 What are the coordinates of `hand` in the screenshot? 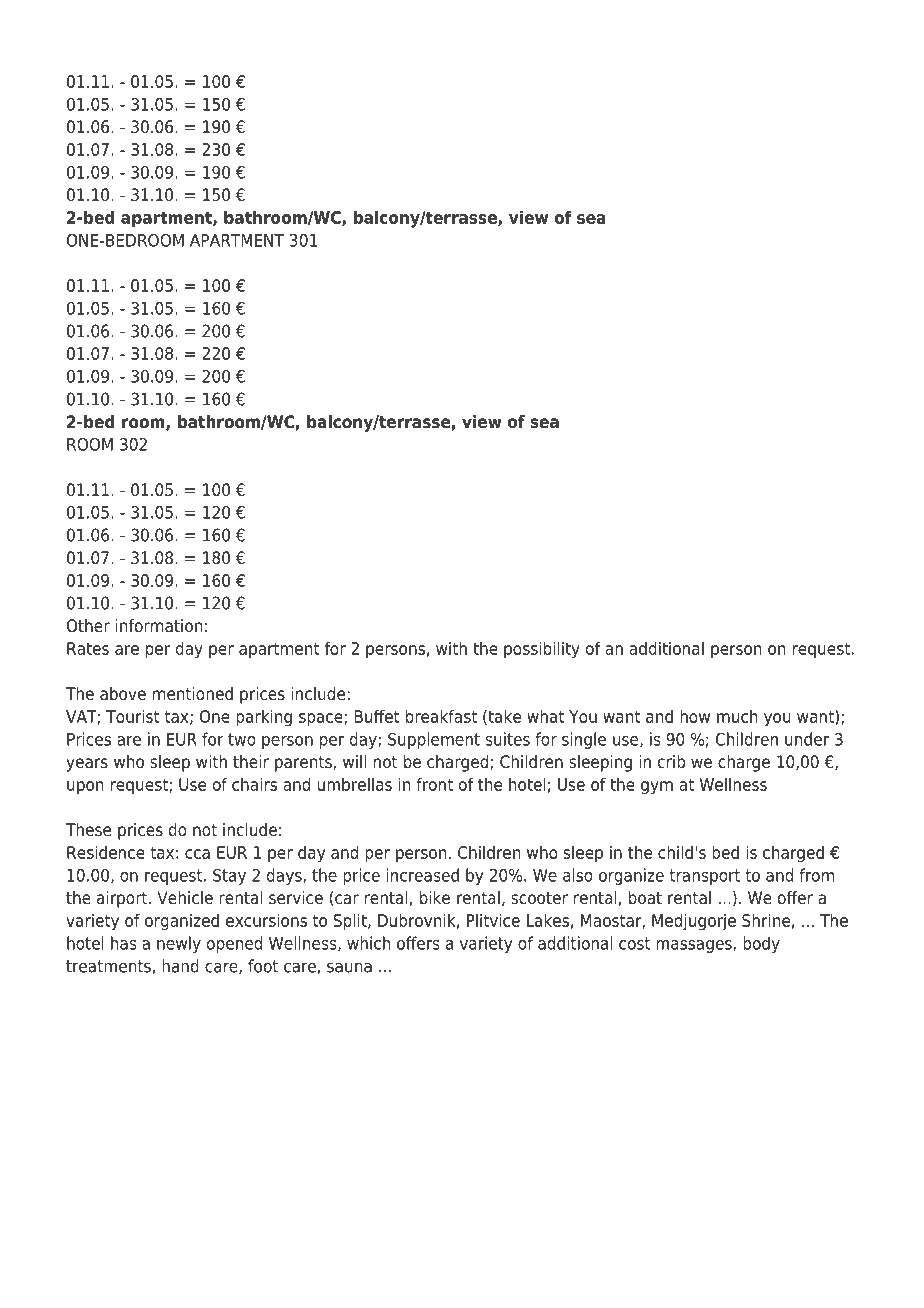 It's located at (180, 966).
